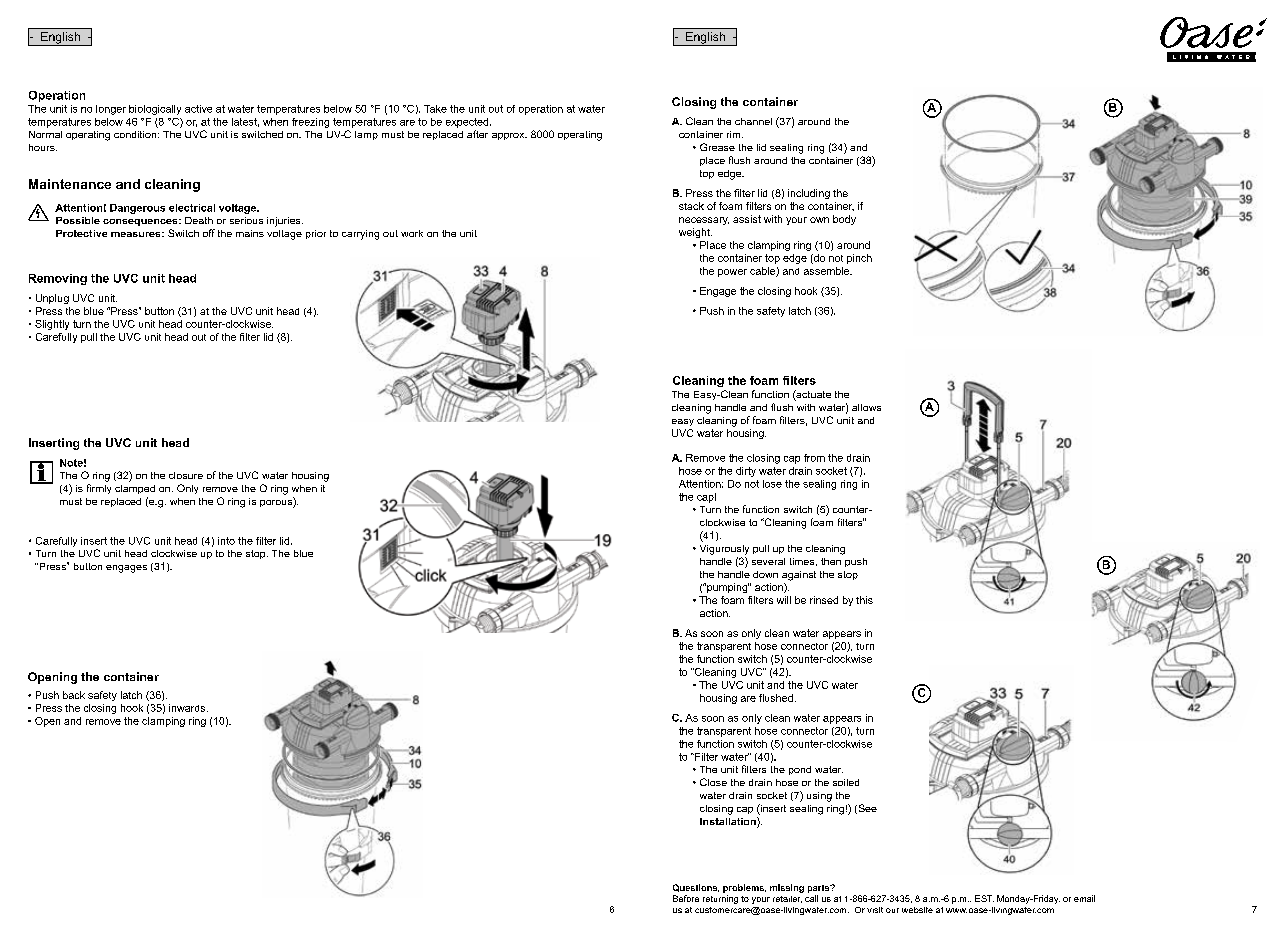 This screenshot has width=1288, height=926. Describe the element at coordinates (784, 600) in the screenshot. I see `will` at that location.
